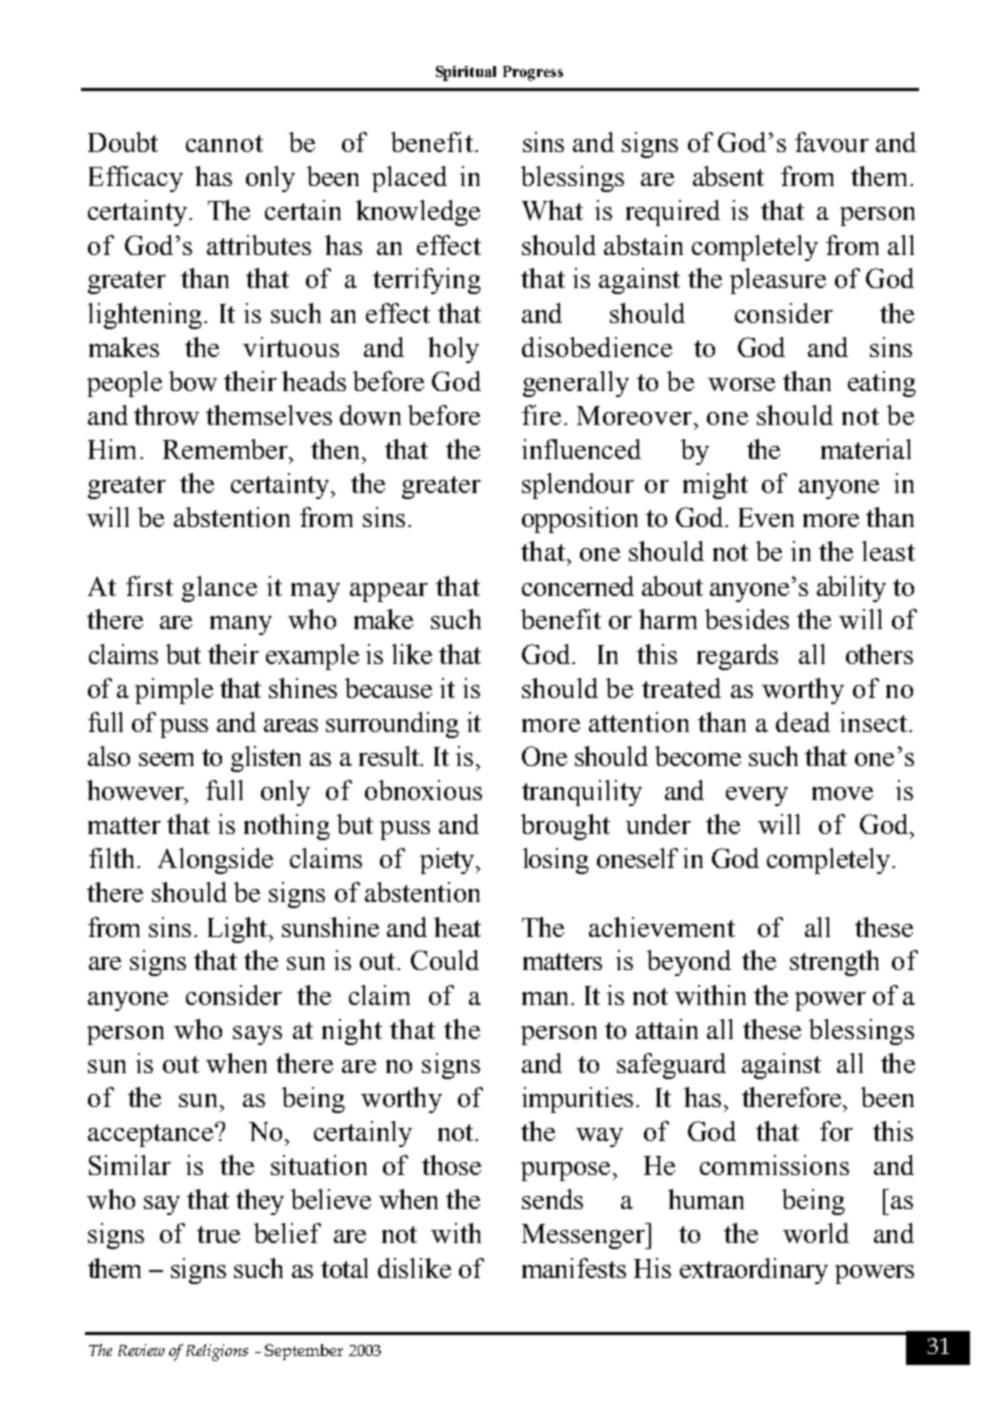 Image resolution: width=997 pixels, height=1409 pixels. Describe the element at coordinates (217, 1352) in the screenshot. I see `Religions` at that location.
